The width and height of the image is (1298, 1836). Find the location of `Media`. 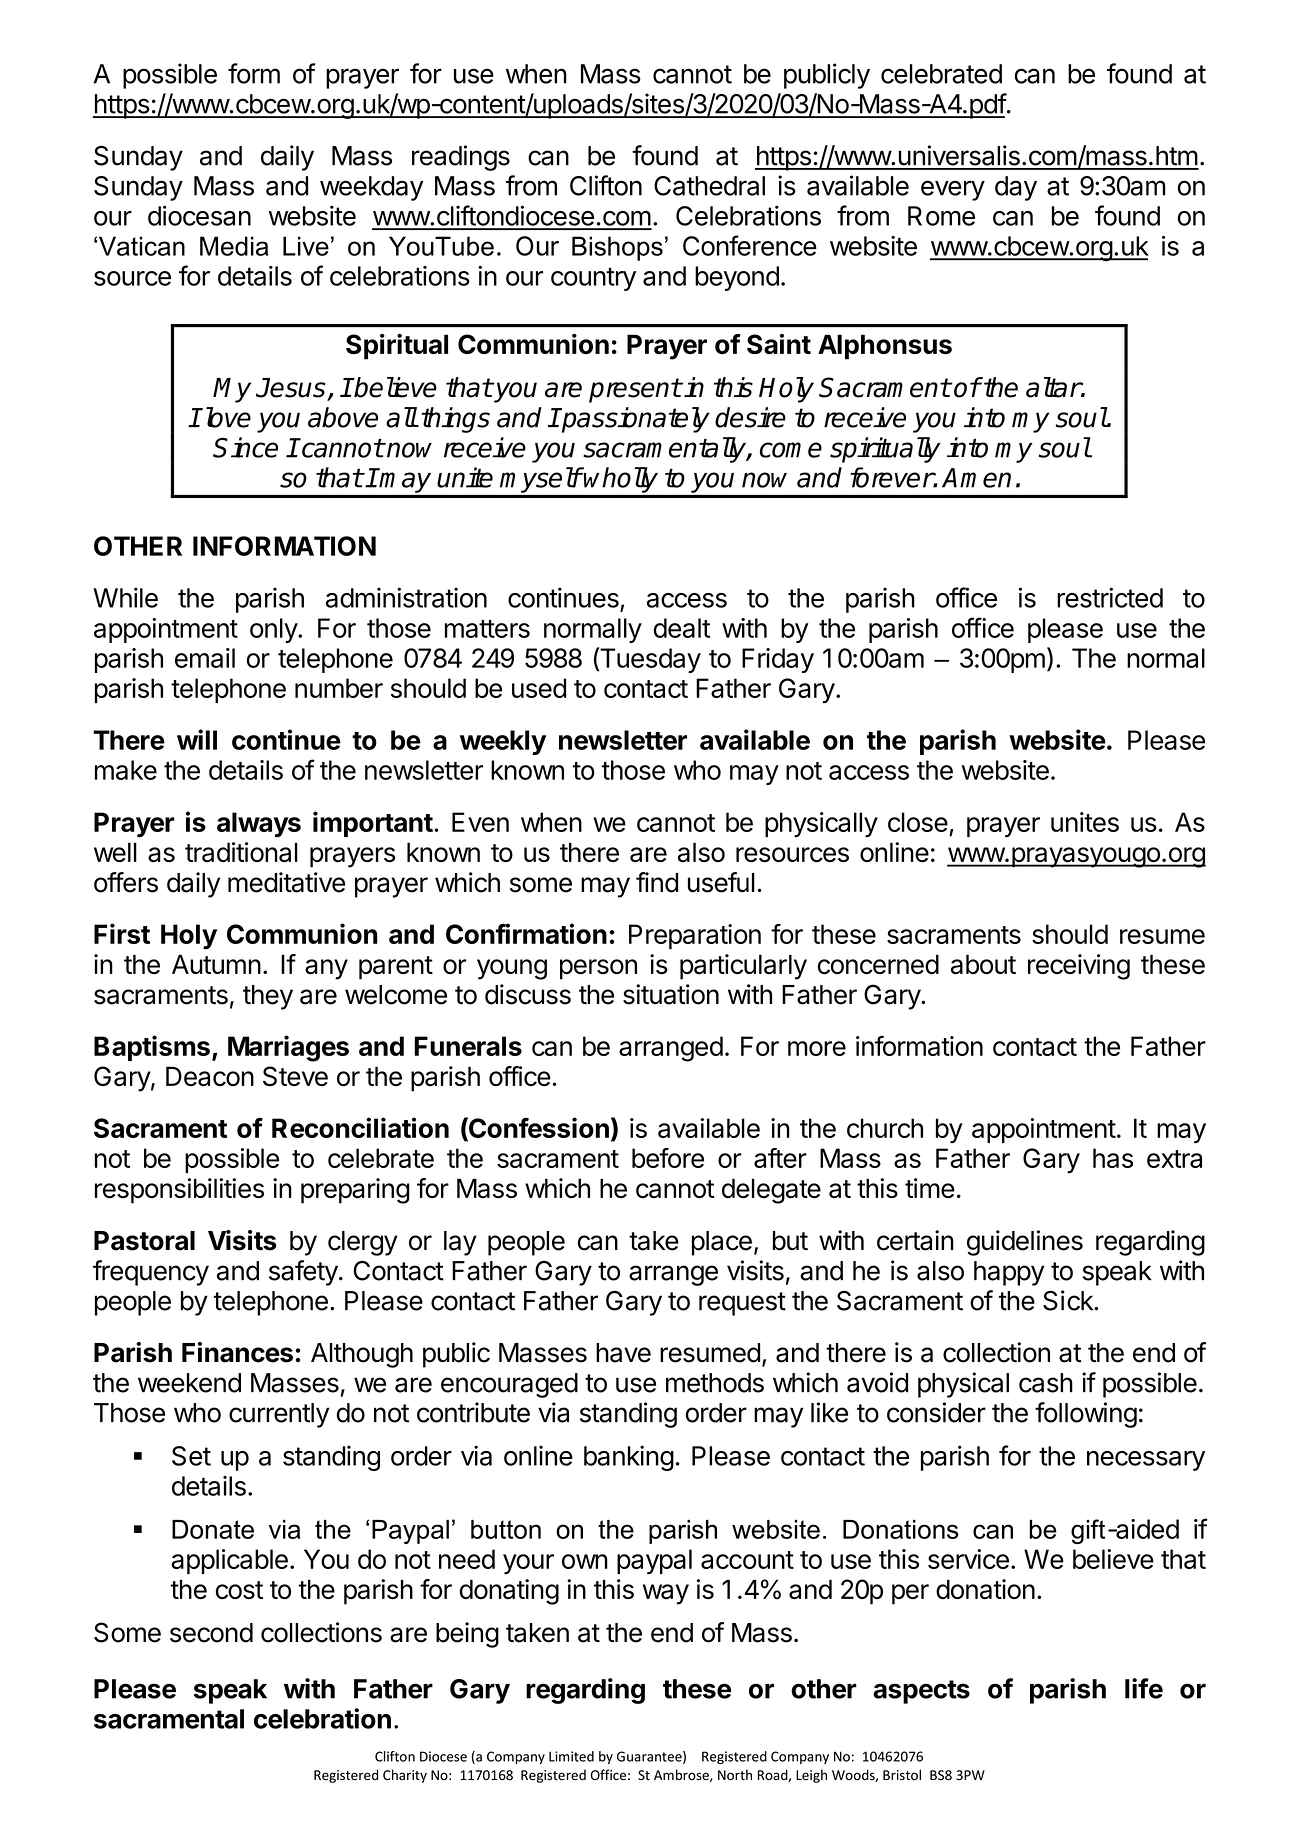

Media is located at coordinates (234, 246).
